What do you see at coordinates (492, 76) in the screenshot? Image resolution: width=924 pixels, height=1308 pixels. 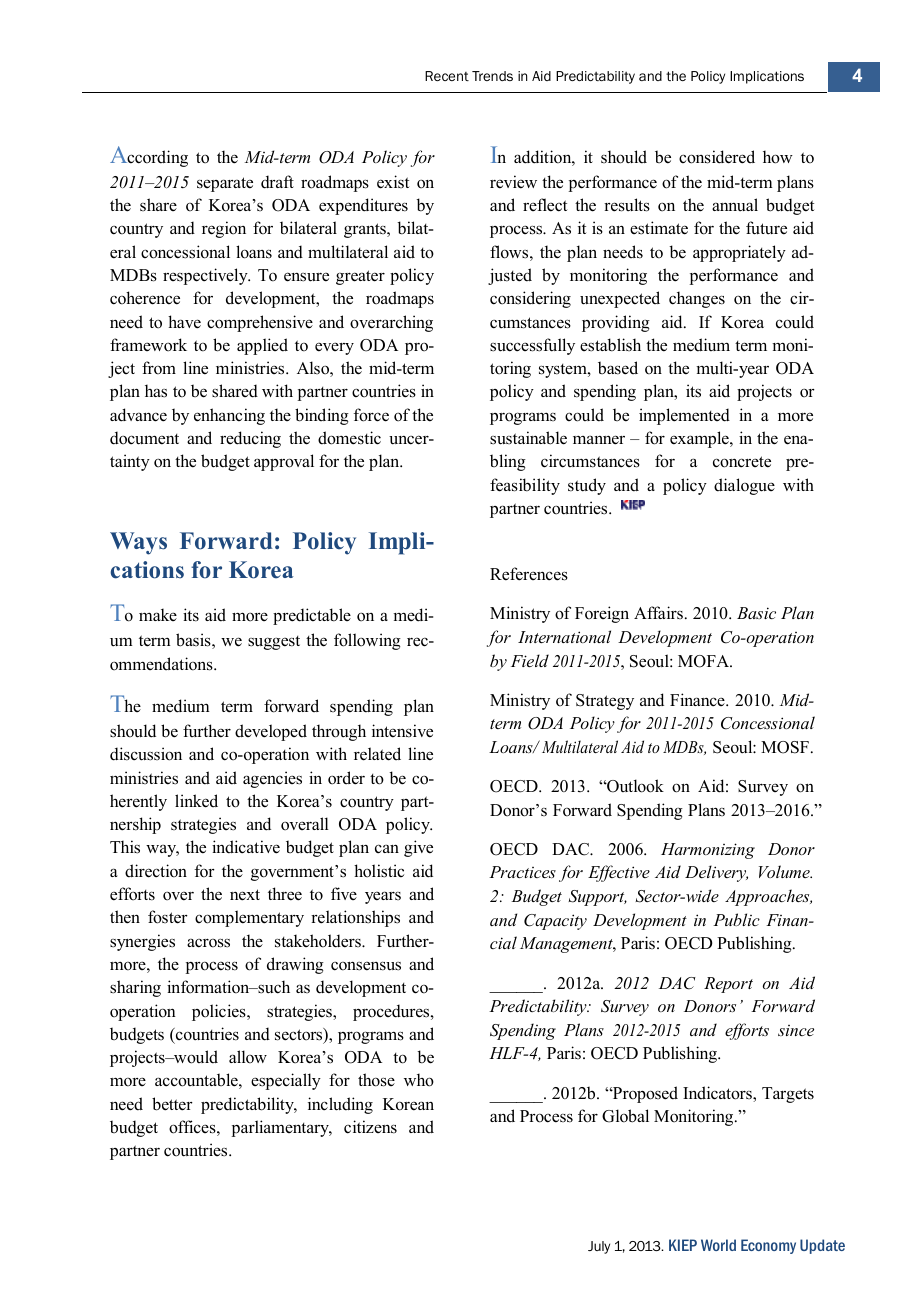 I see `Trends` at bounding box center [492, 76].
